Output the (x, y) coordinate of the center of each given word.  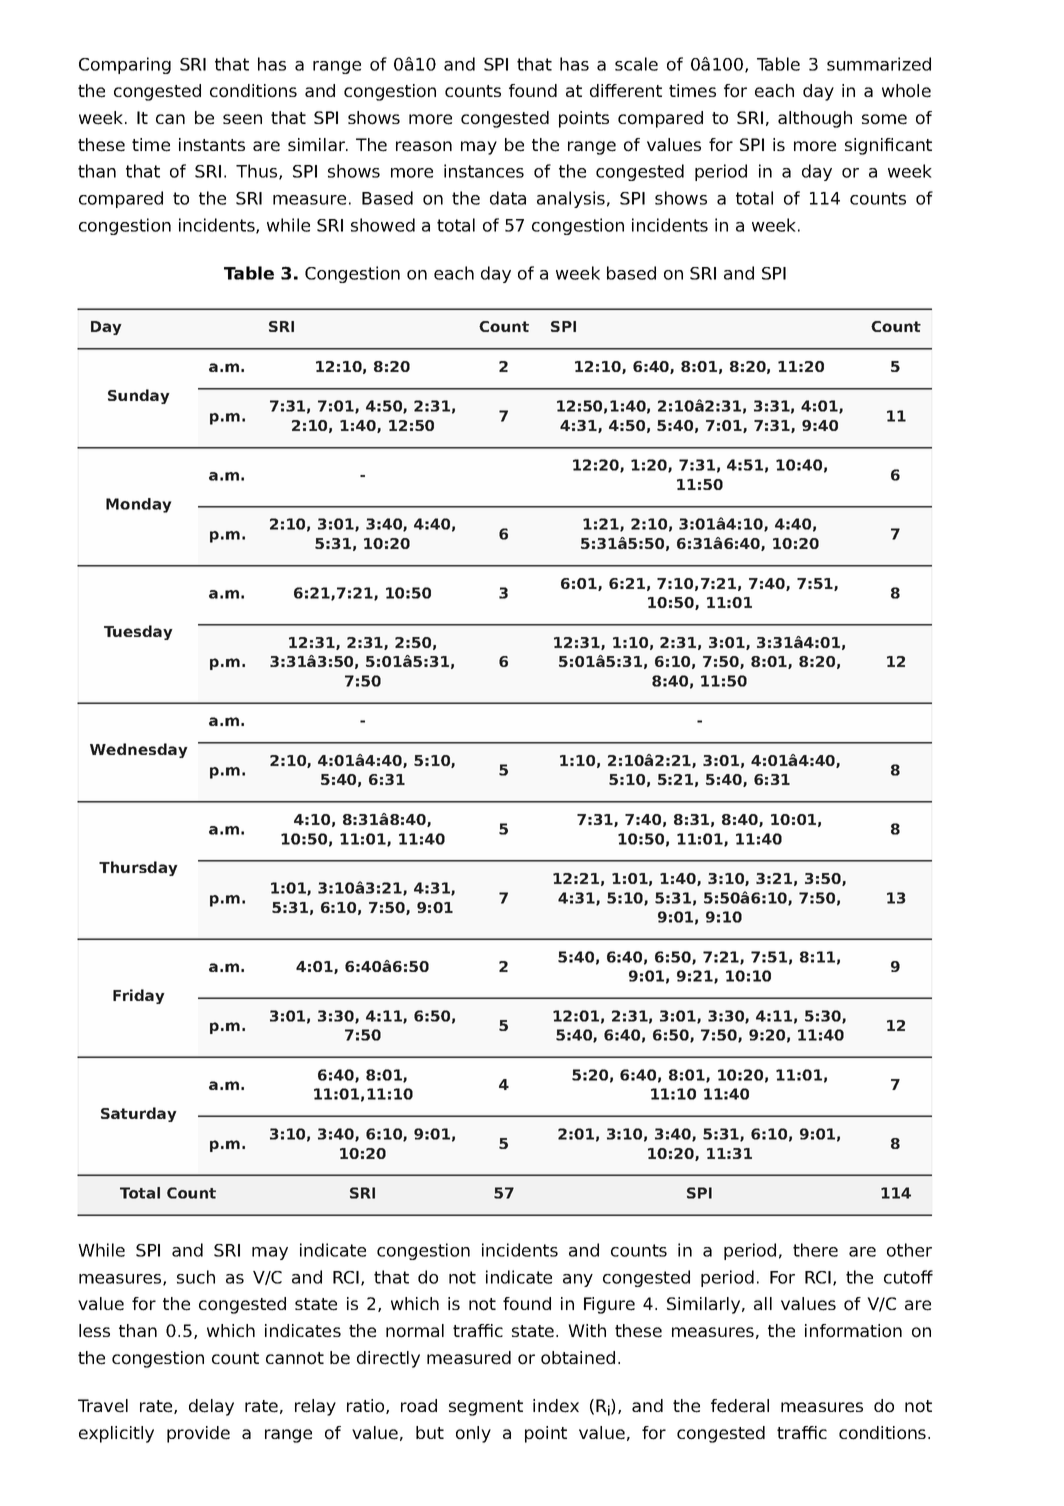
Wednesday (139, 750)
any (578, 1280)
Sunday (139, 396)
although (815, 119)
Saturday (139, 1114)
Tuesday (138, 632)
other (909, 1250)
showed (383, 225)
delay (211, 1407)
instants (212, 144)
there (815, 1250)
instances (484, 171)
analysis (571, 199)
